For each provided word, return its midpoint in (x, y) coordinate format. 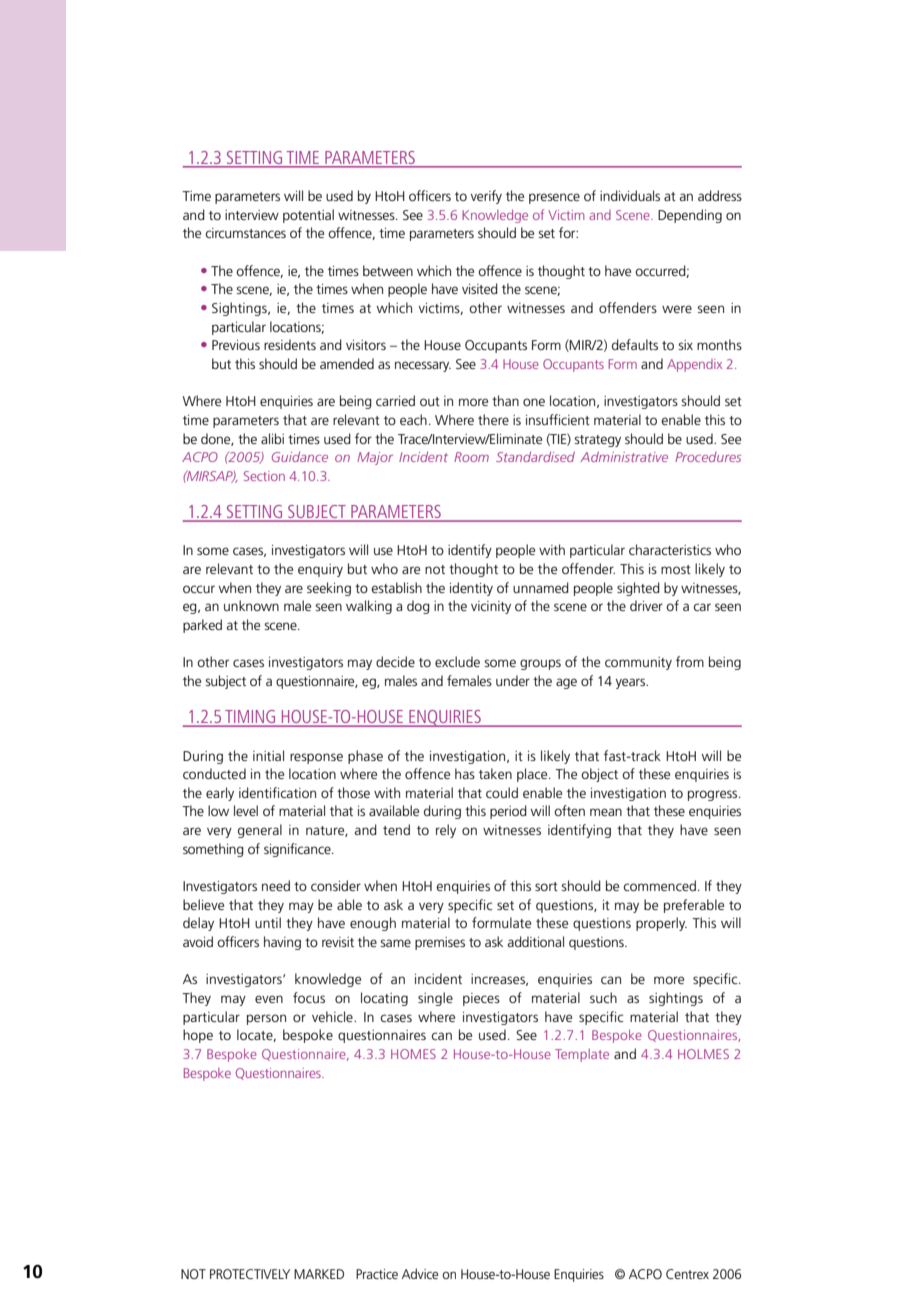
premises (440, 943)
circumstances (245, 233)
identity (471, 589)
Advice (420, 1273)
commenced (659, 885)
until (268, 922)
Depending (690, 216)
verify (486, 197)
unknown (251, 605)
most (676, 569)
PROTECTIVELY (250, 1274)
